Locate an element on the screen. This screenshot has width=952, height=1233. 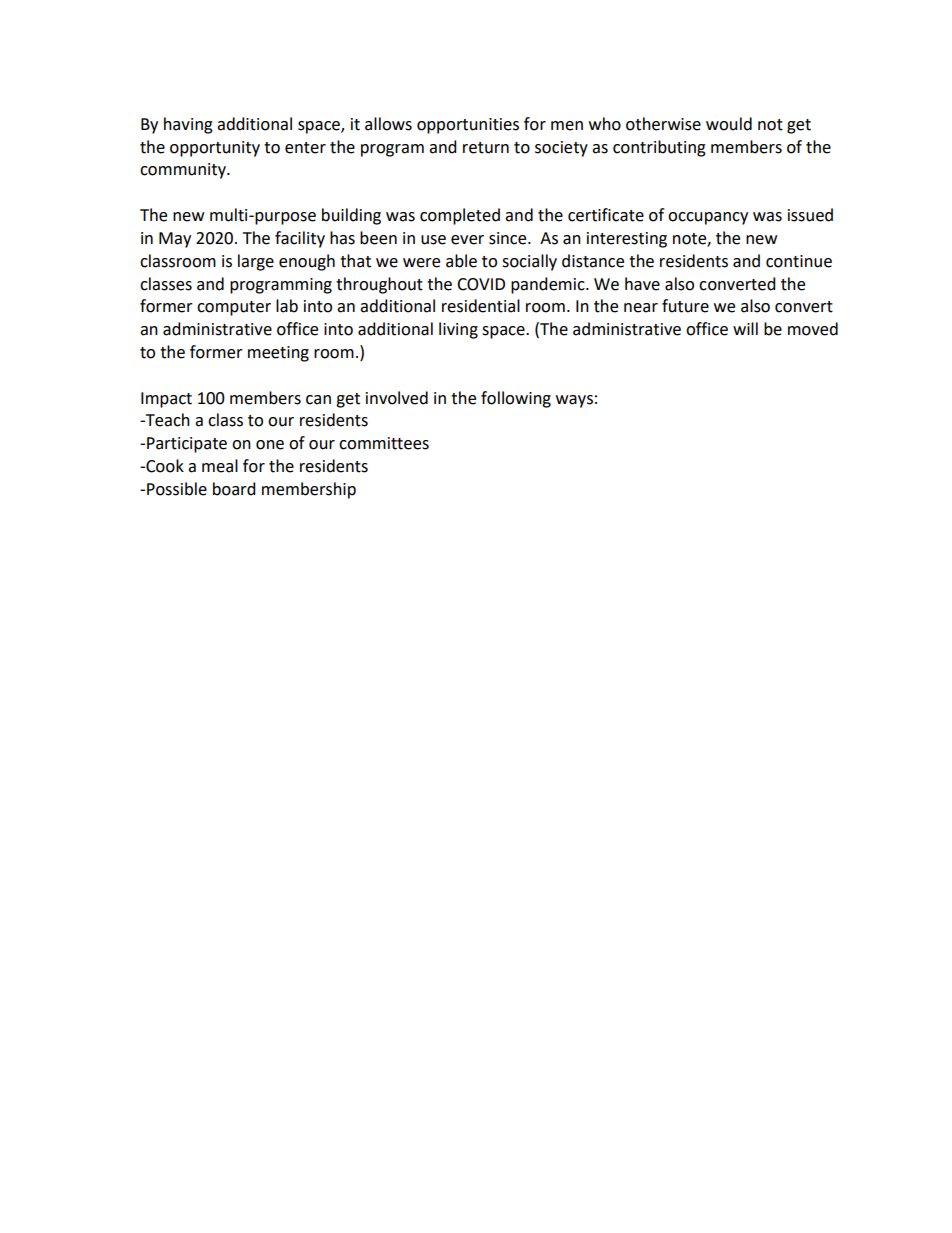
future is located at coordinates (685, 306).
